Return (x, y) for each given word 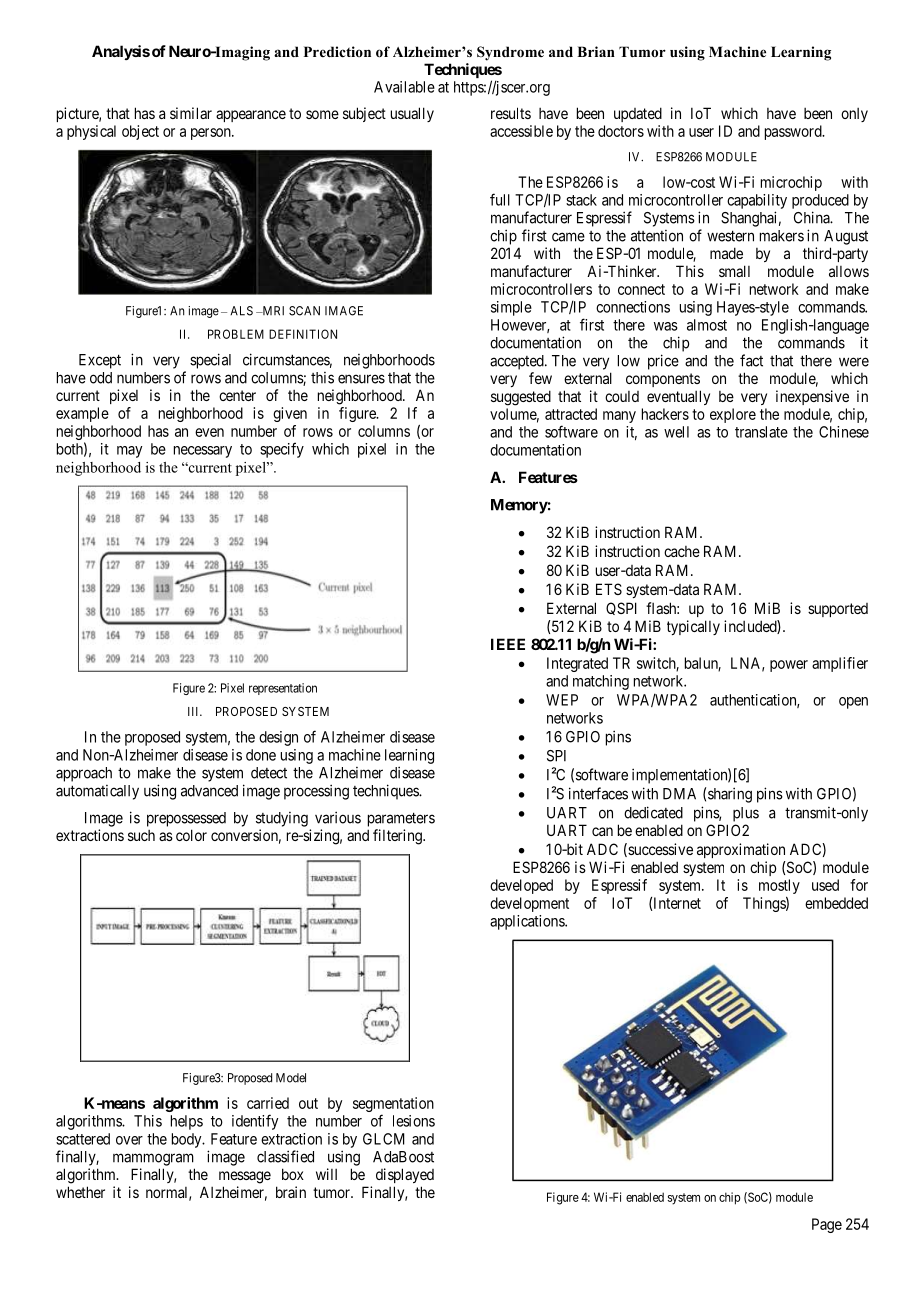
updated (638, 114)
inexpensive (812, 397)
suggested (521, 398)
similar (191, 113)
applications (528, 922)
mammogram (153, 1159)
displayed (405, 1175)
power (789, 666)
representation (283, 689)
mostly (779, 886)
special (210, 361)
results (511, 113)
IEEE (508, 644)
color (191, 835)
